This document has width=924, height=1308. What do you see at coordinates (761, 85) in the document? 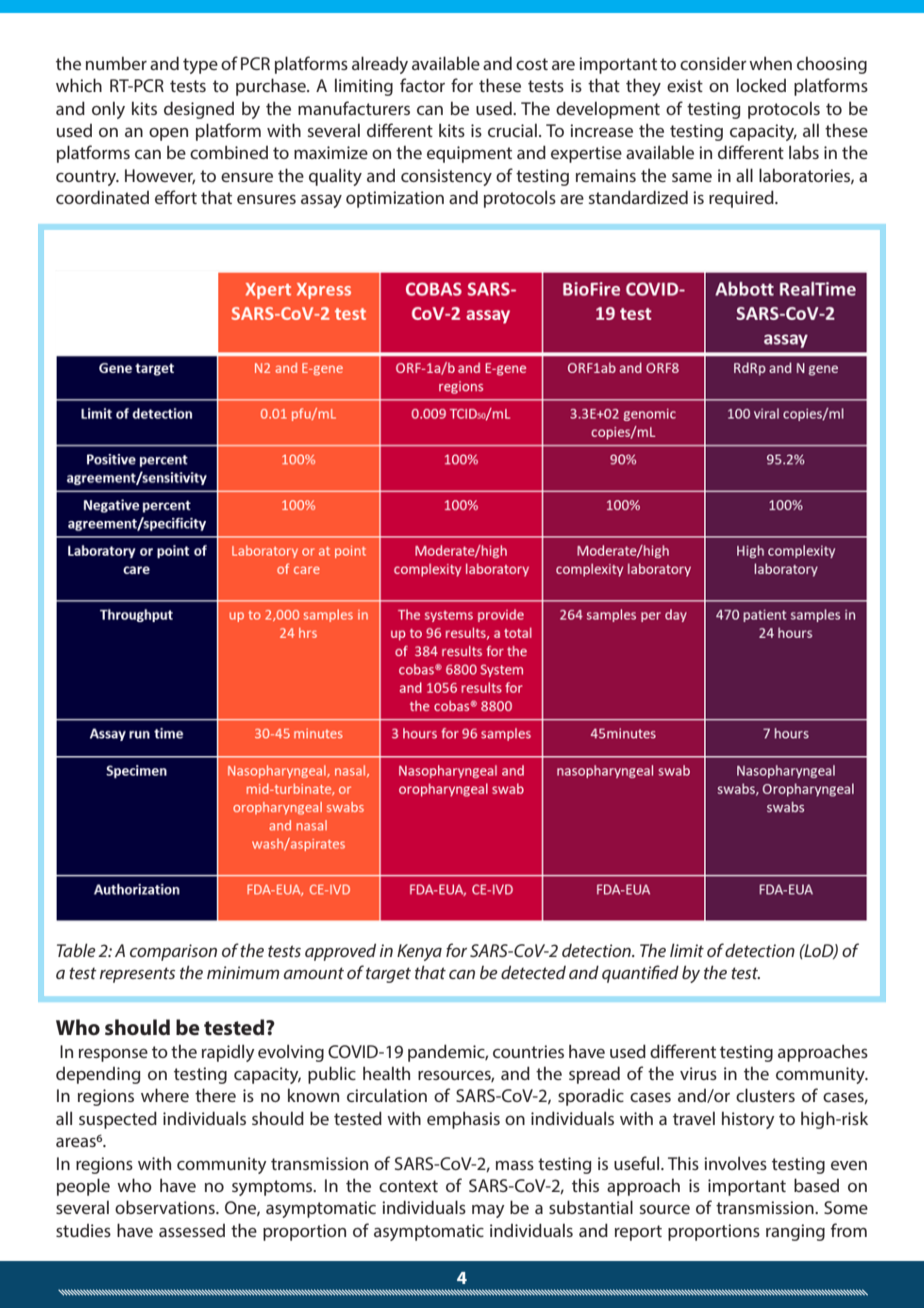
I see `locked` at bounding box center [761, 85].
